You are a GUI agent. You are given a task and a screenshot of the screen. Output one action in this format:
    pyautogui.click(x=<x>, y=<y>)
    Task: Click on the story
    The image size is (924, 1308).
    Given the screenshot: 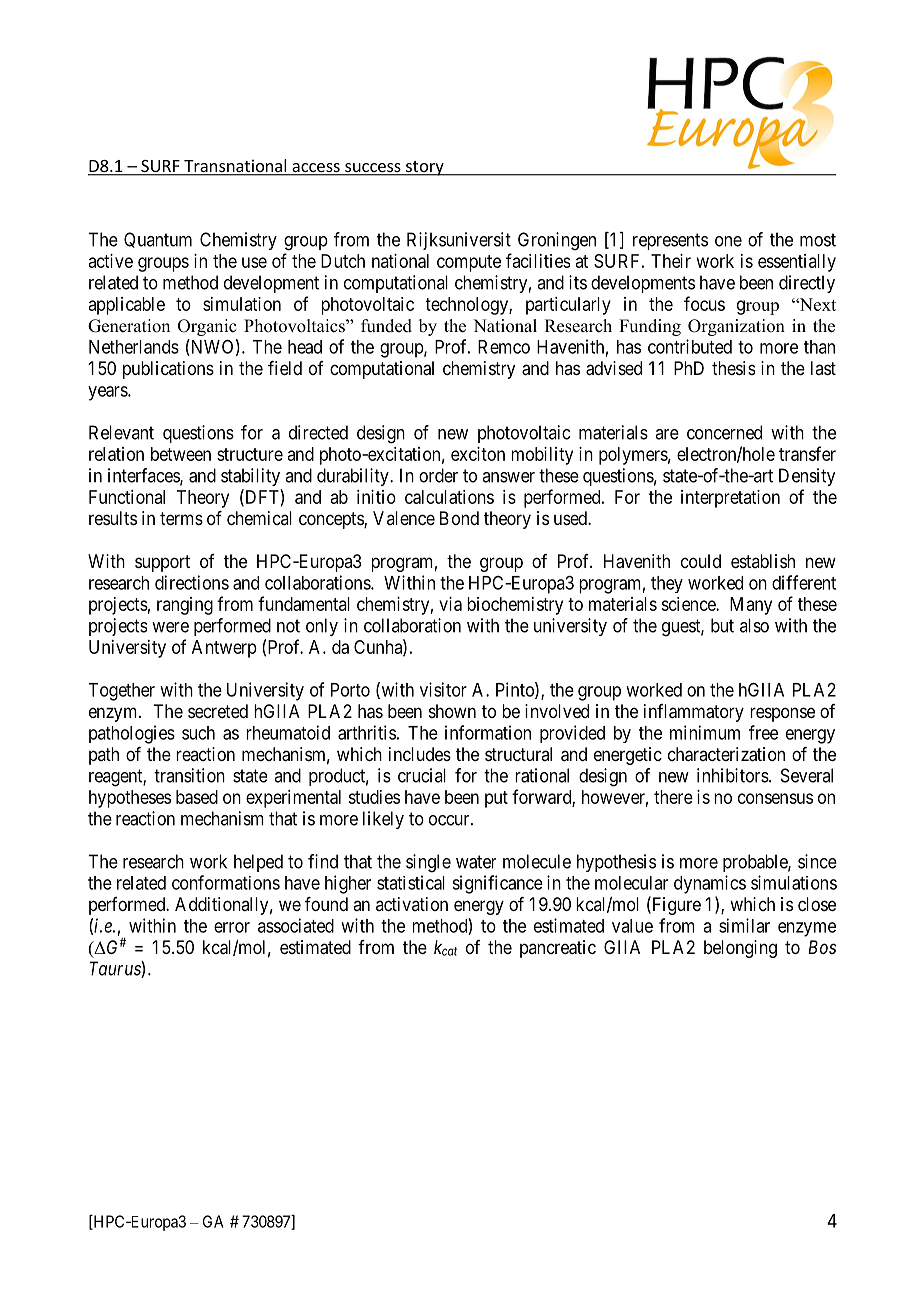 What is the action you would take?
    pyautogui.click(x=425, y=168)
